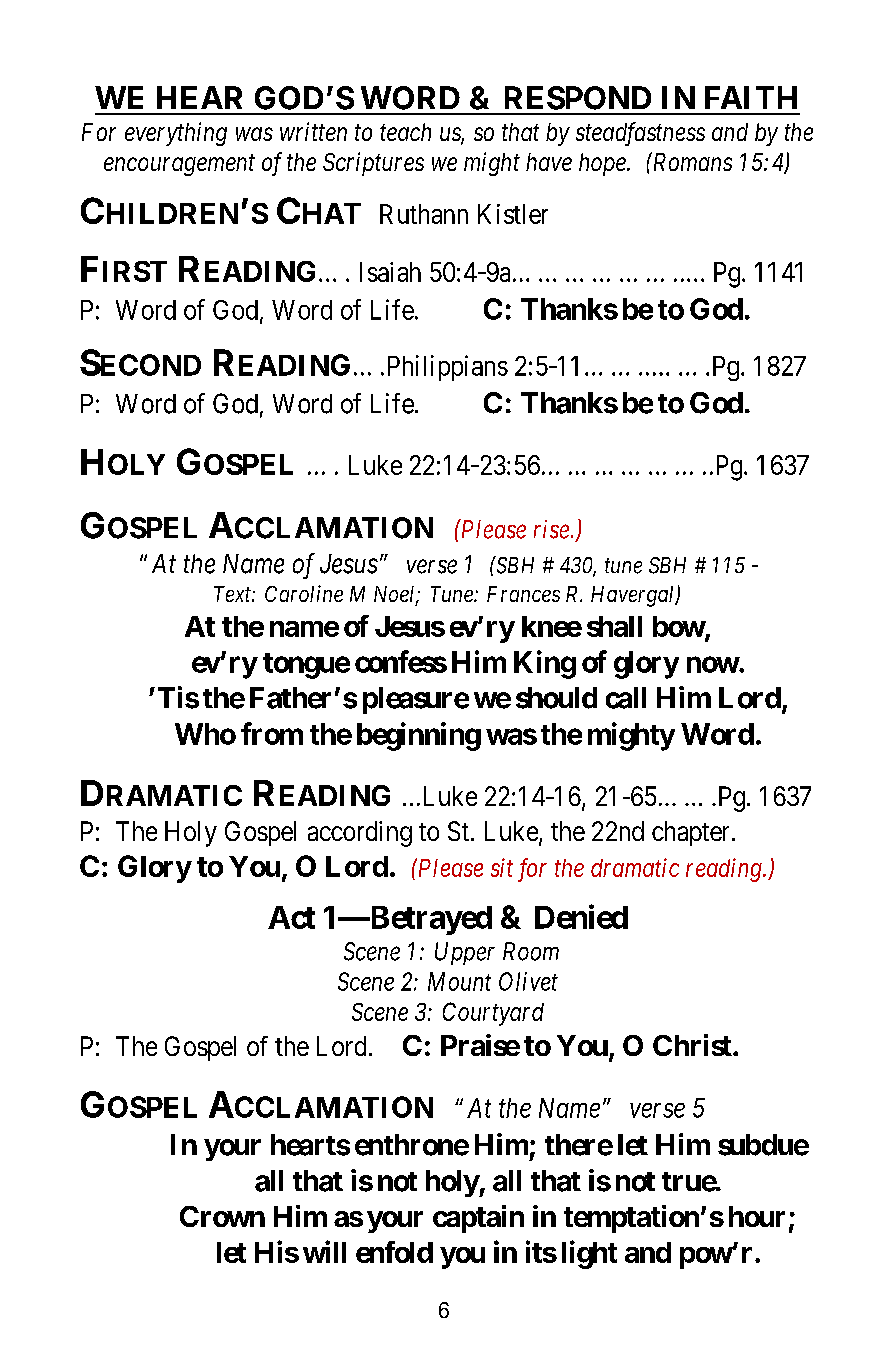  I want to click on should, so click(556, 698).
